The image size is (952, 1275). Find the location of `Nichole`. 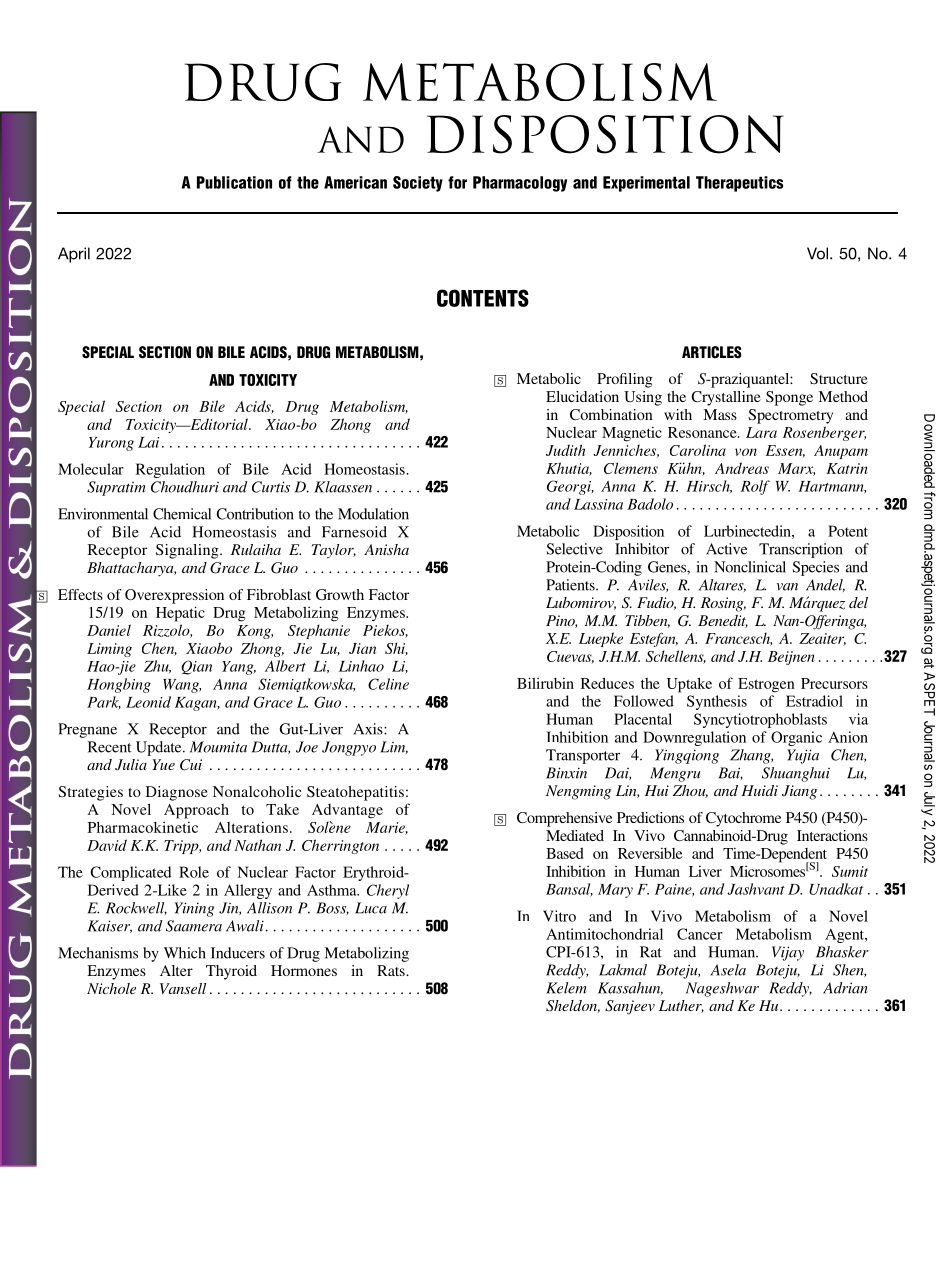

Nichole is located at coordinates (111, 988).
